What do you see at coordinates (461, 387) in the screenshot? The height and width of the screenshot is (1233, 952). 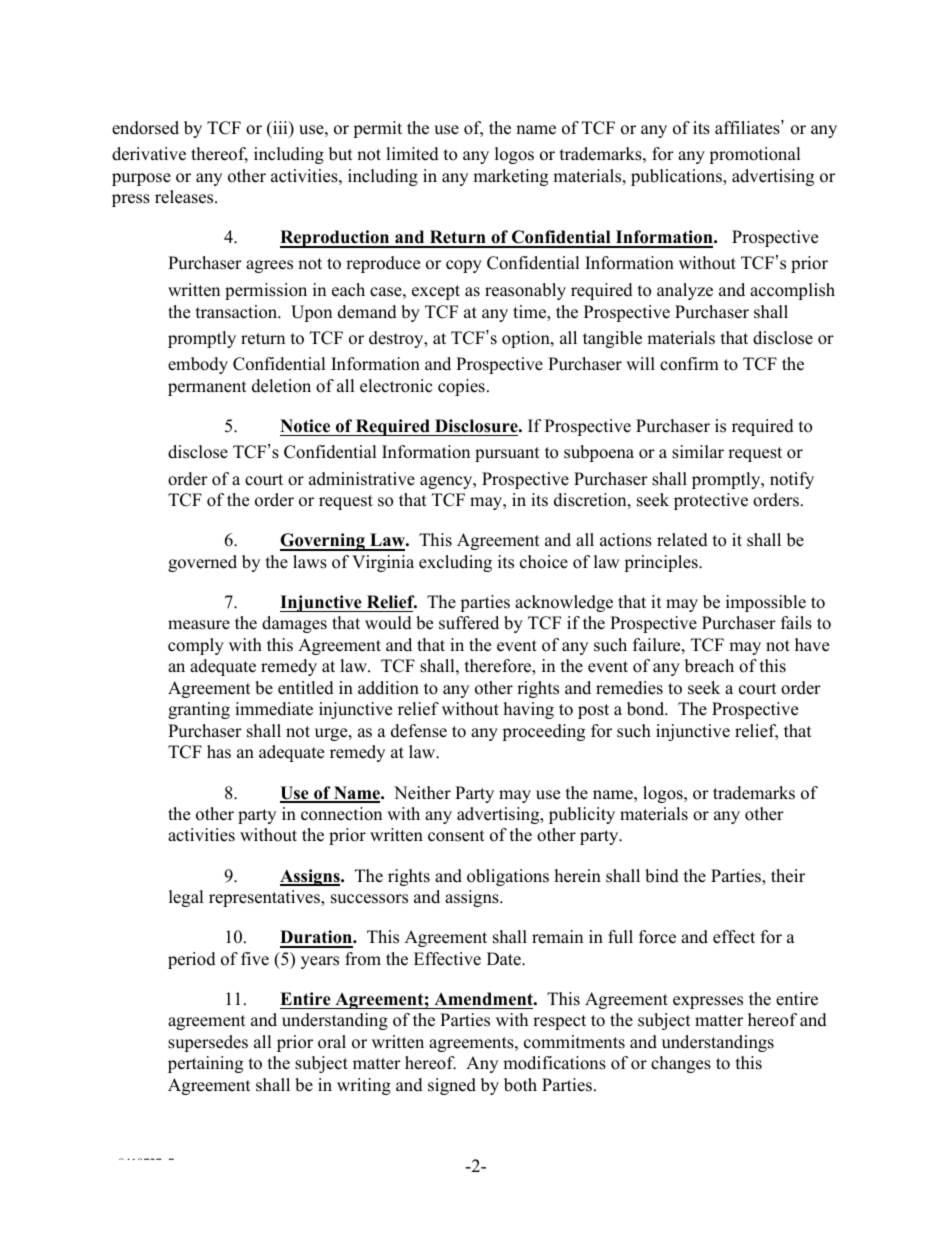 I see `copies` at bounding box center [461, 387].
